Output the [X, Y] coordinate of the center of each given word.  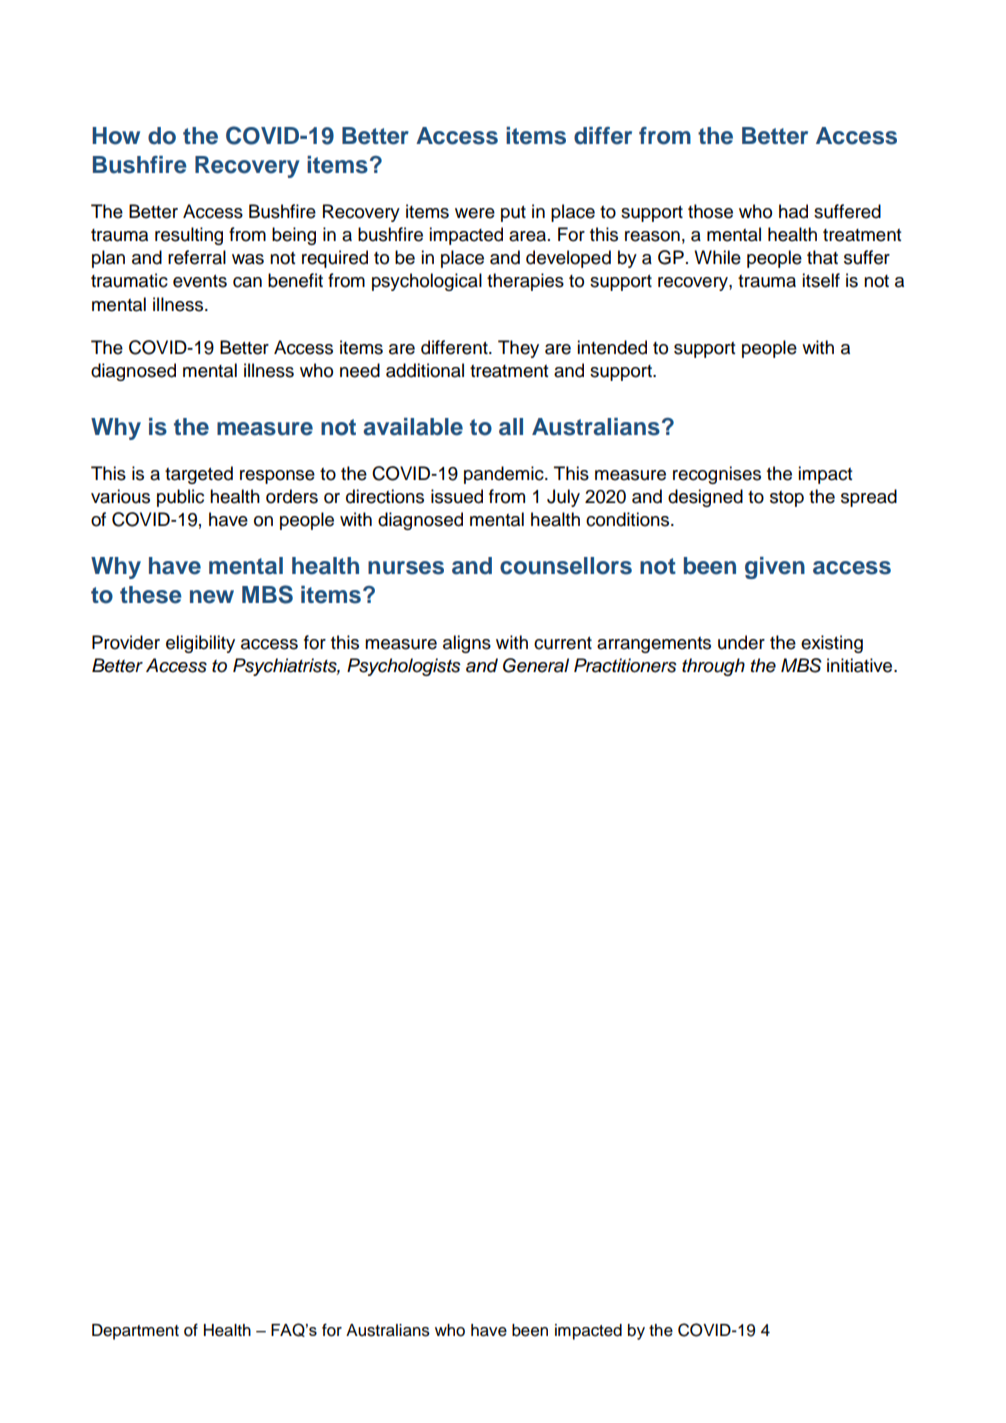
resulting [189, 236]
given [775, 568]
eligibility [200, 644]
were [475, 213]
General [536, 665]
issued [457, 496]
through [713, 667]
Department [135, 1332]
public [180, 498]
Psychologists [404, 667]
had [793, 211]
